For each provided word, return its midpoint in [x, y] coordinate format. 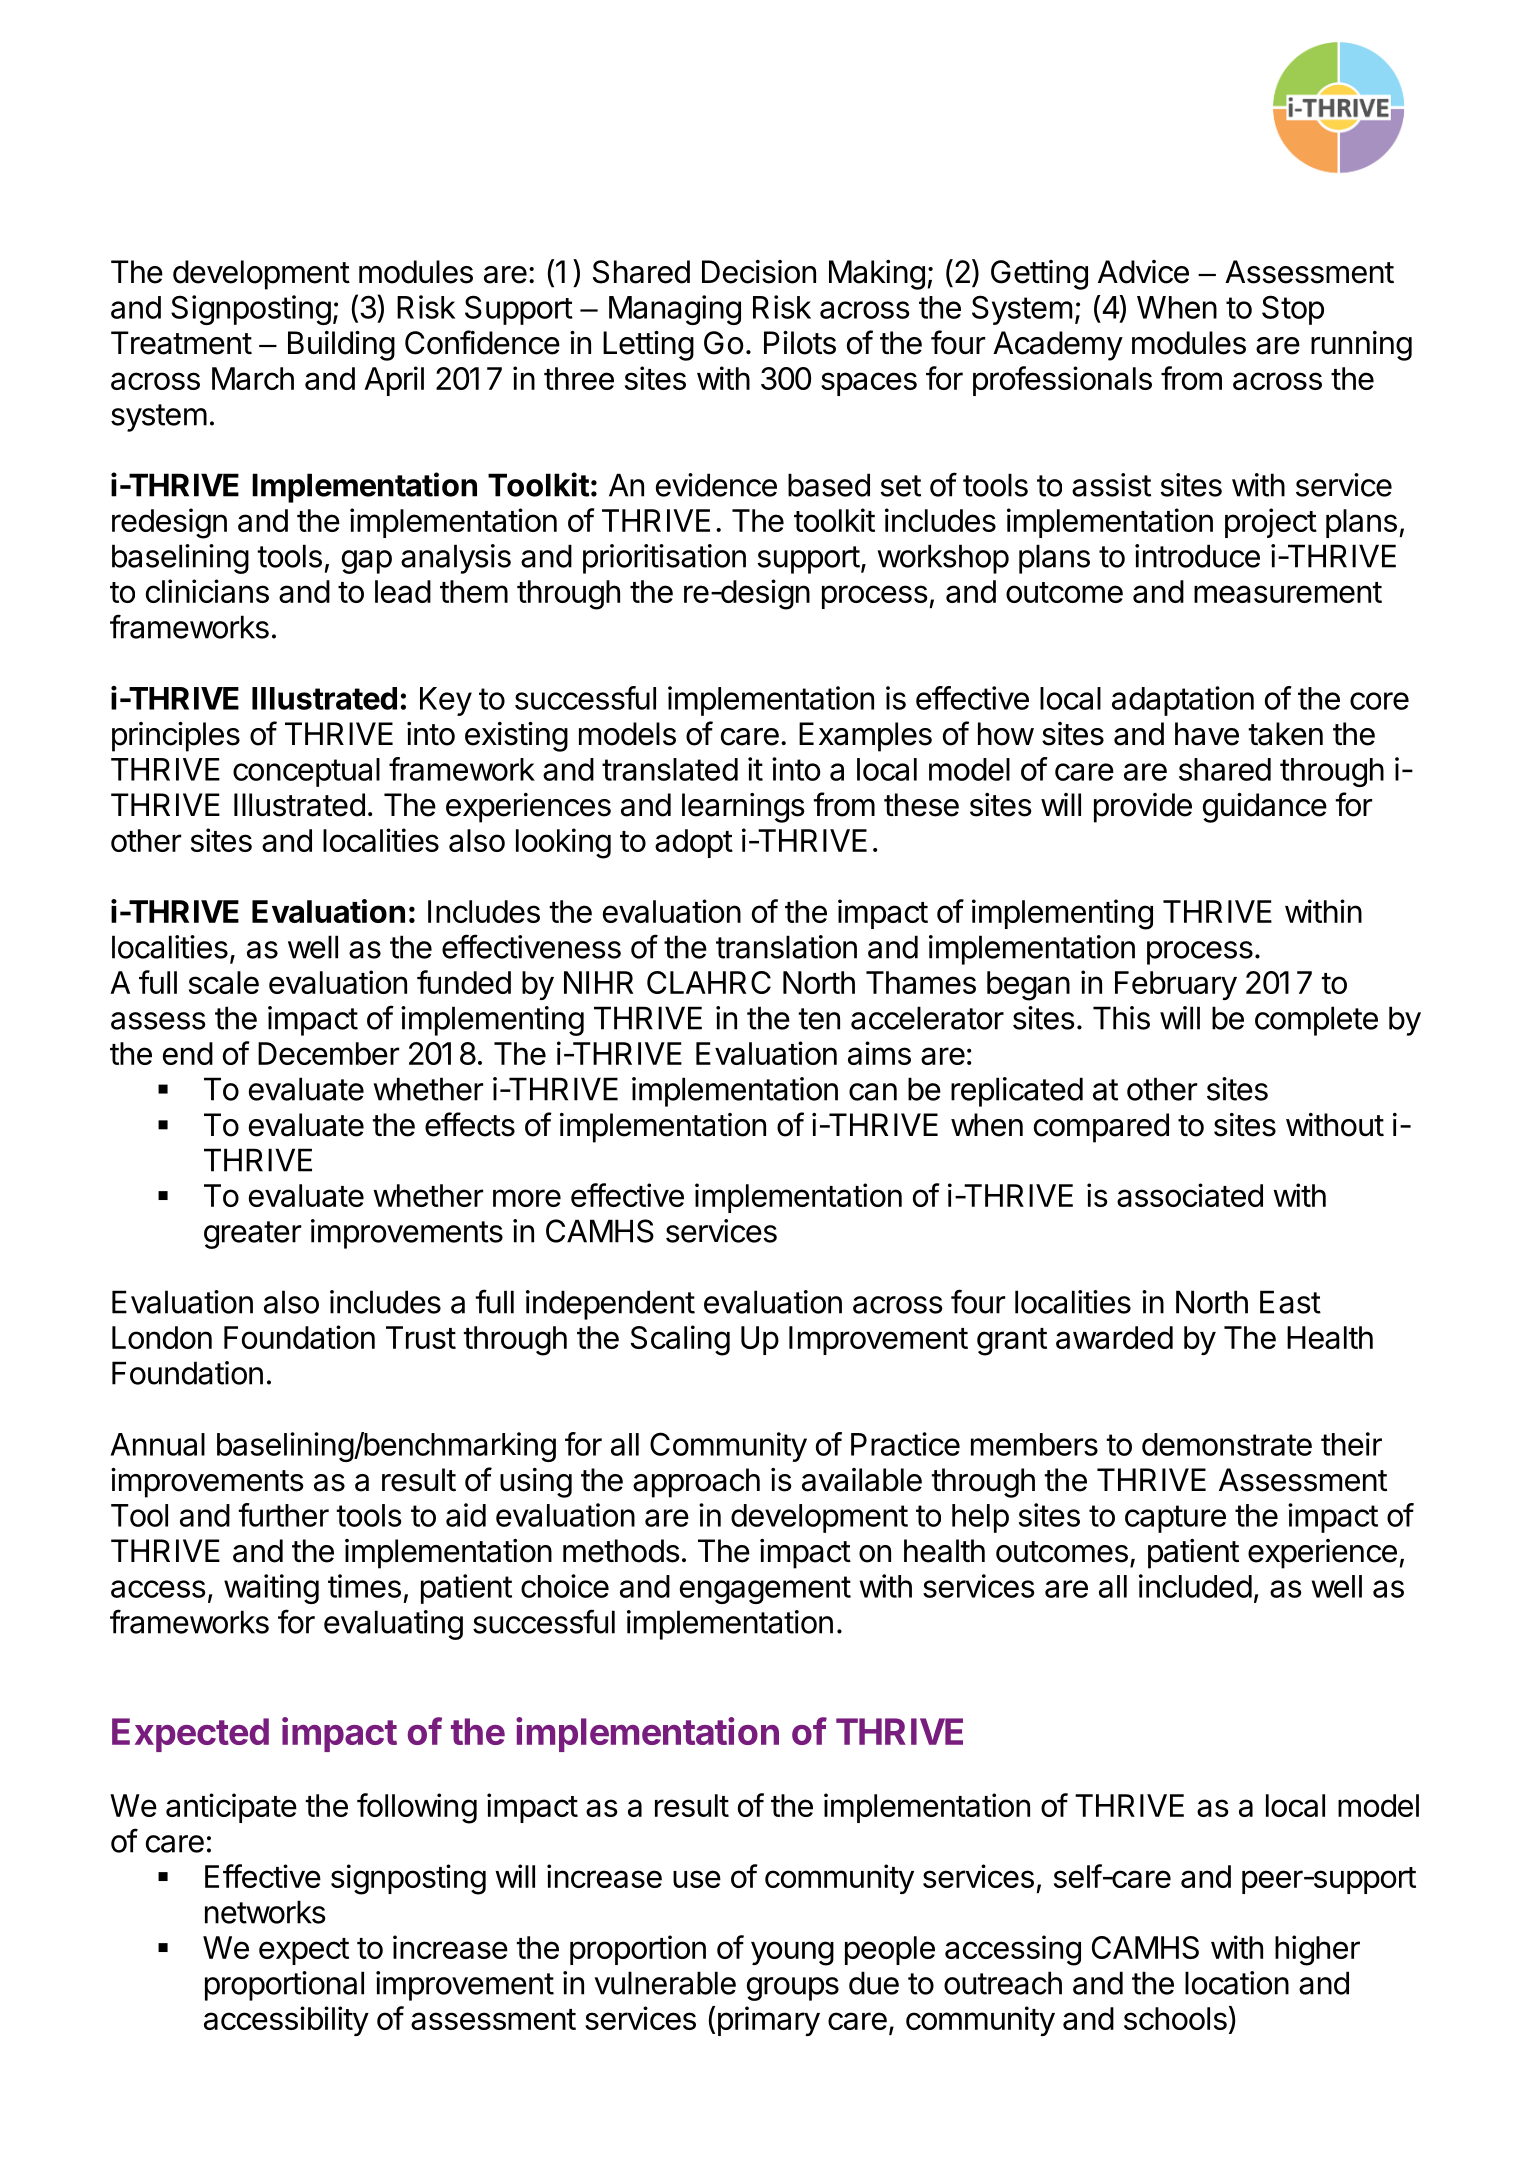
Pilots [800, 343]
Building [341, 346]
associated [1190, 1195]
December [328, 1053]
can [873, 1092]
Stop [1293, 310]
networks [265, 1912]
